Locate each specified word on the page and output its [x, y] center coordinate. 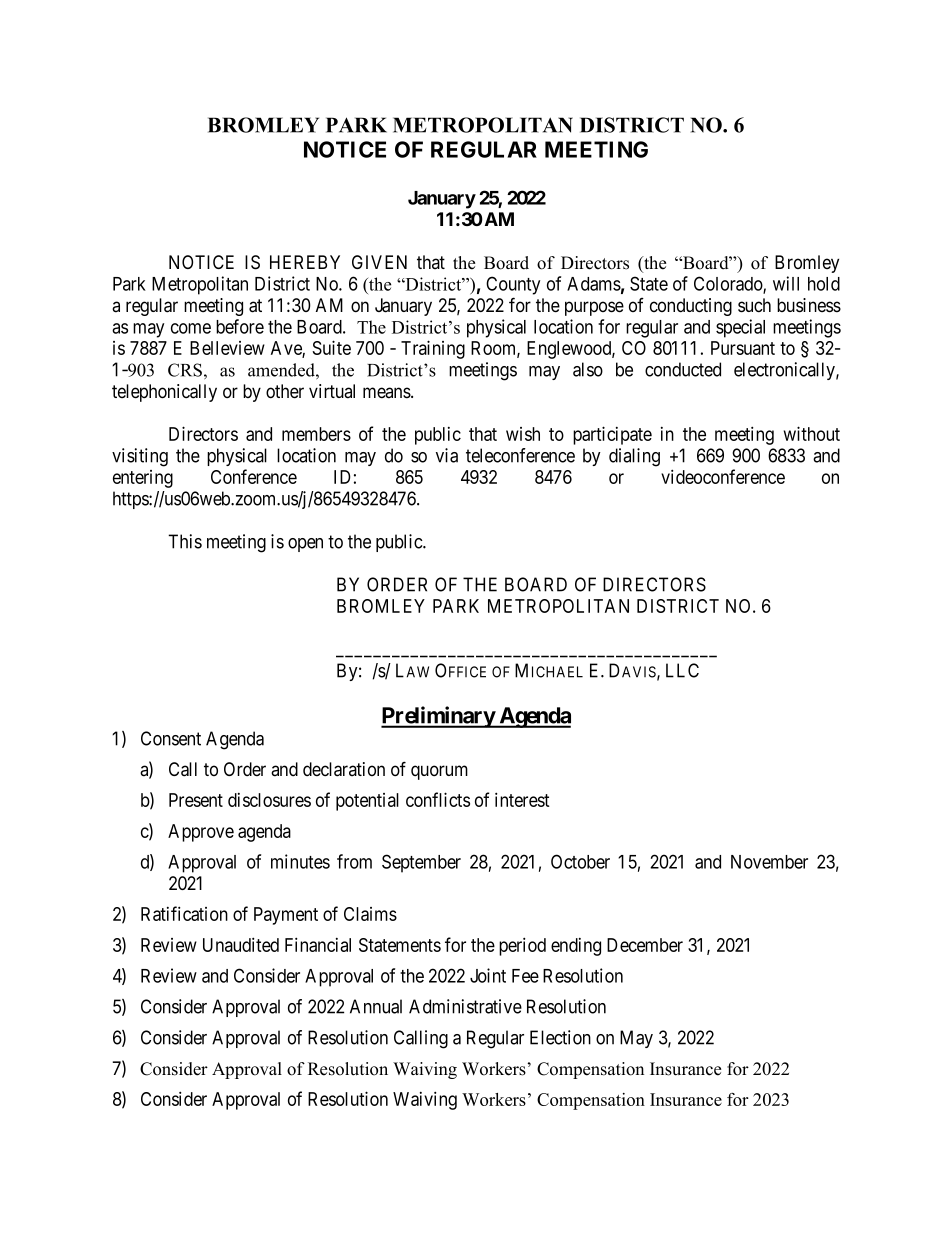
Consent [171, 738]
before [240, 326]
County [513, 285]
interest [522, 799]
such [754, 305]
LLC [682, 670]
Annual [376, 1006]
